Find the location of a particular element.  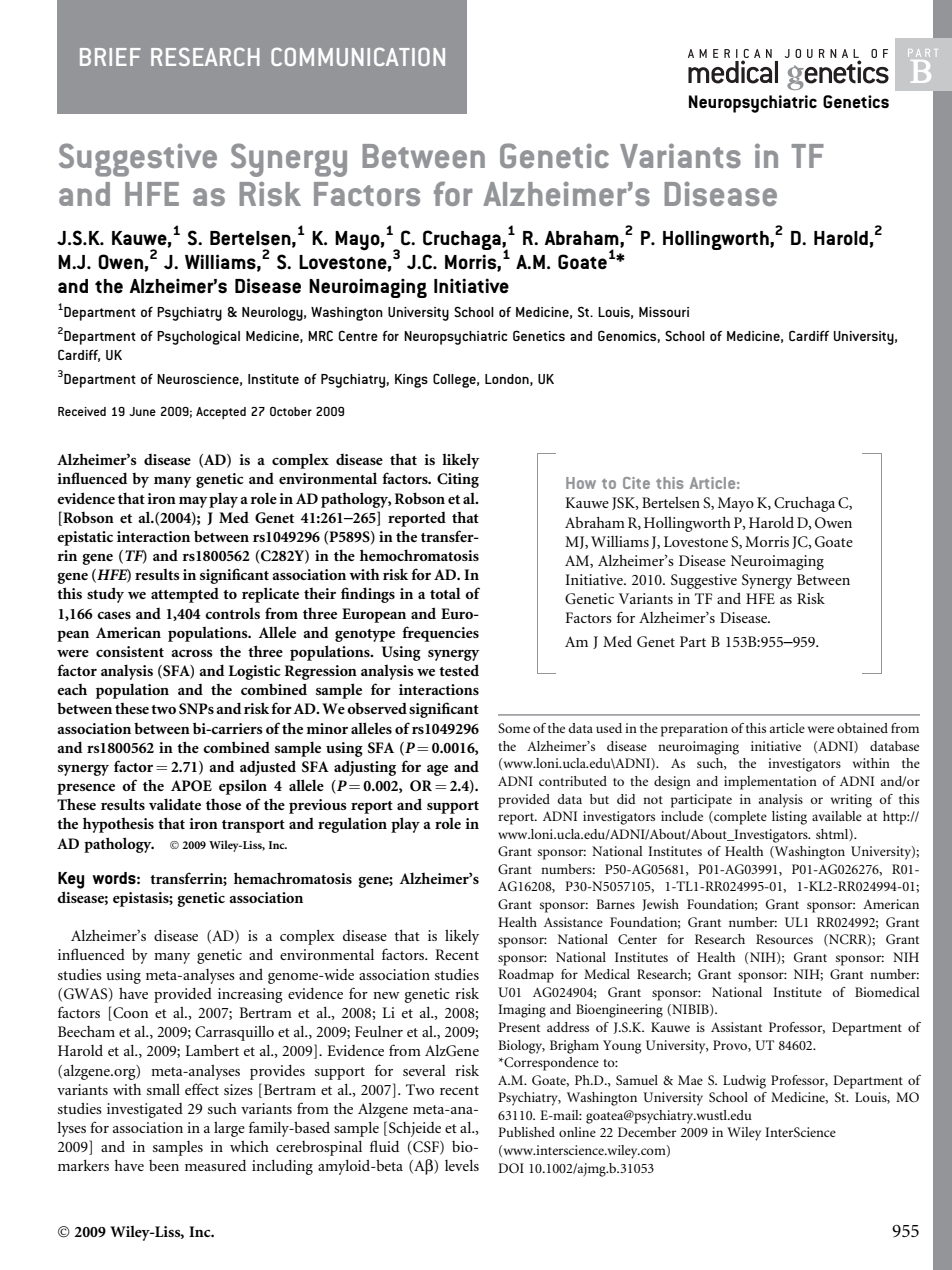

total is located at coordinates (445, 593).
